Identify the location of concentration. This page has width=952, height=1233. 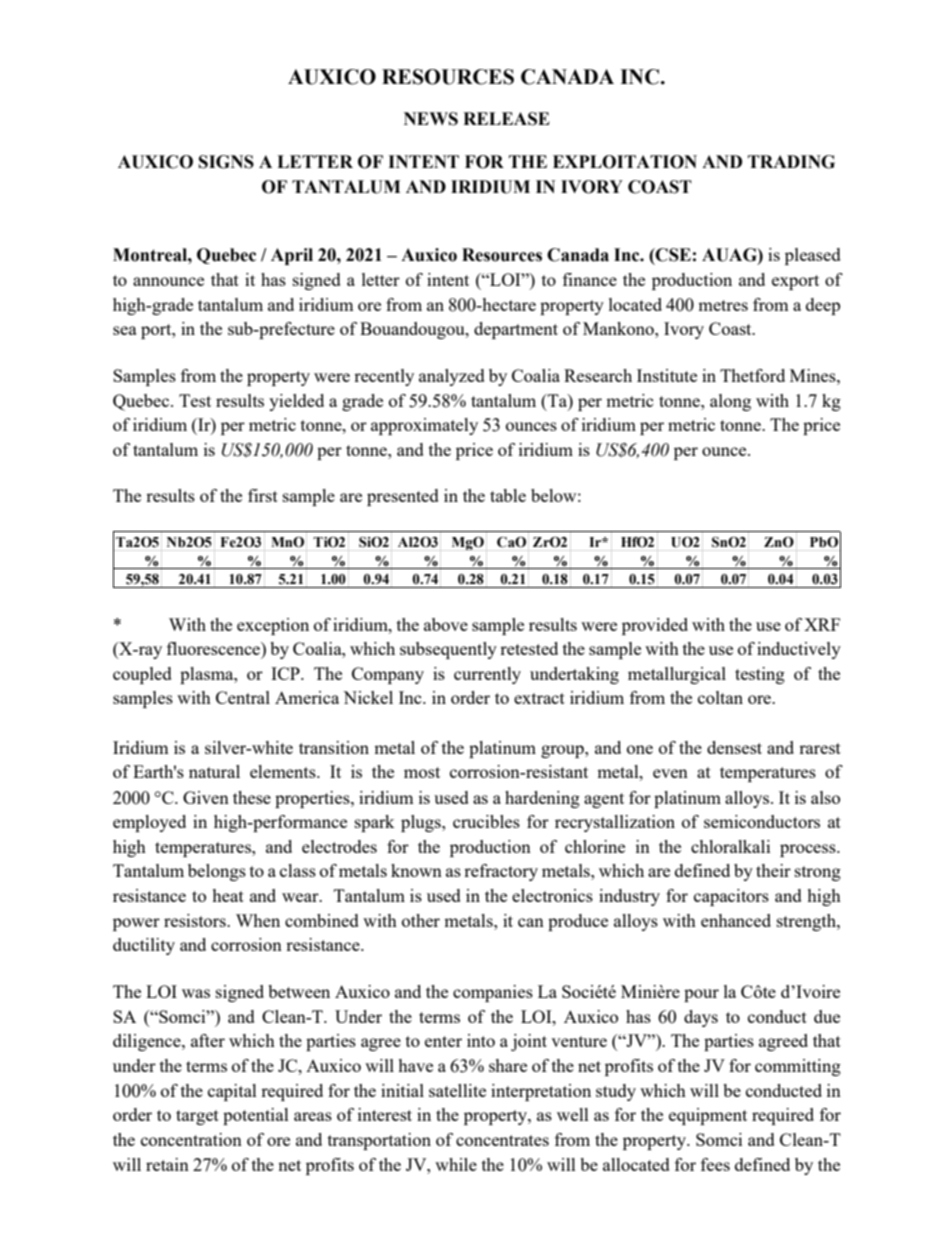
(191, 1139).
